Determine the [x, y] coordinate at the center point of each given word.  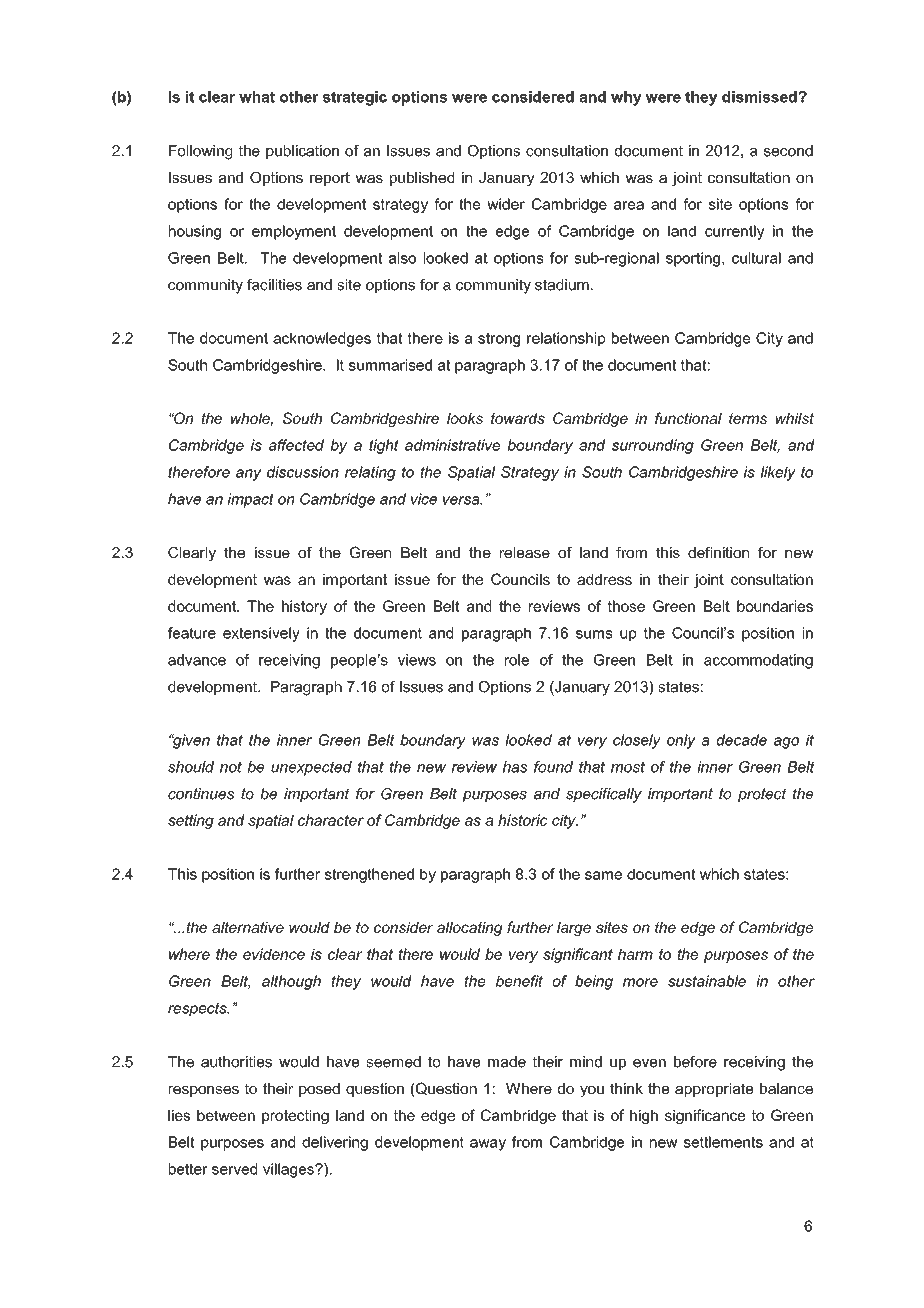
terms [748, 418]
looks [465, 418]
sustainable [707, 981]
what [257, 97]
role [517, 660]
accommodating [758, 661]
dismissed [760, 97]
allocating [470, 929]
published [422, 179]
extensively [261, 634]
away [488, 1145]
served [234, 1169]
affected [296, 445]
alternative [248, 927]
